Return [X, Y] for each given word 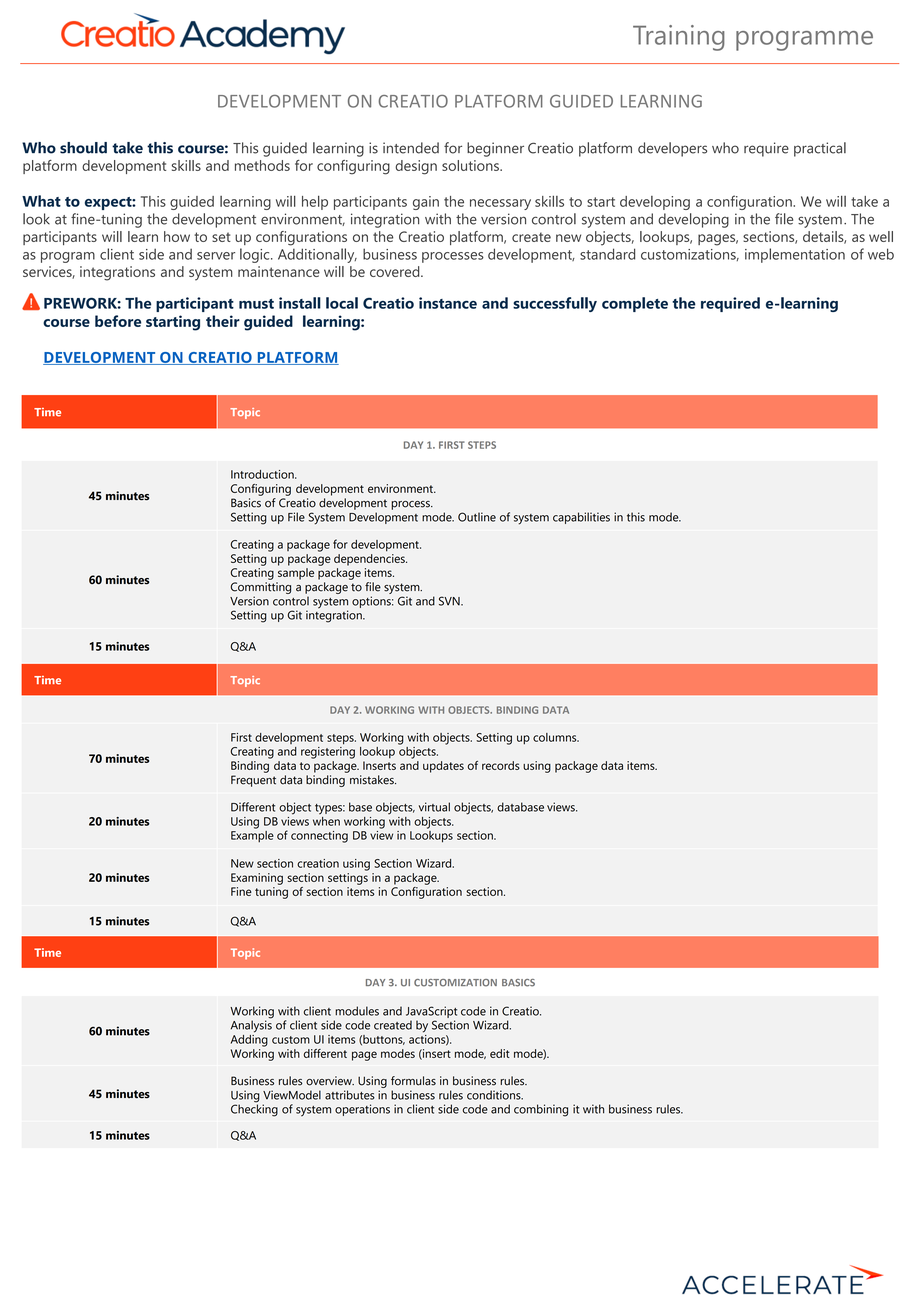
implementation [795, 255]
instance [448, 303]
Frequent [253, 781]
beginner [495, 149]
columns [556, 737]
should [83, 148]
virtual [434, 807]
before [118, 321]
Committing [261, 588]
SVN [450, 601]
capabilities [581, 518]
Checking [254, 1109]
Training [679, 38]
